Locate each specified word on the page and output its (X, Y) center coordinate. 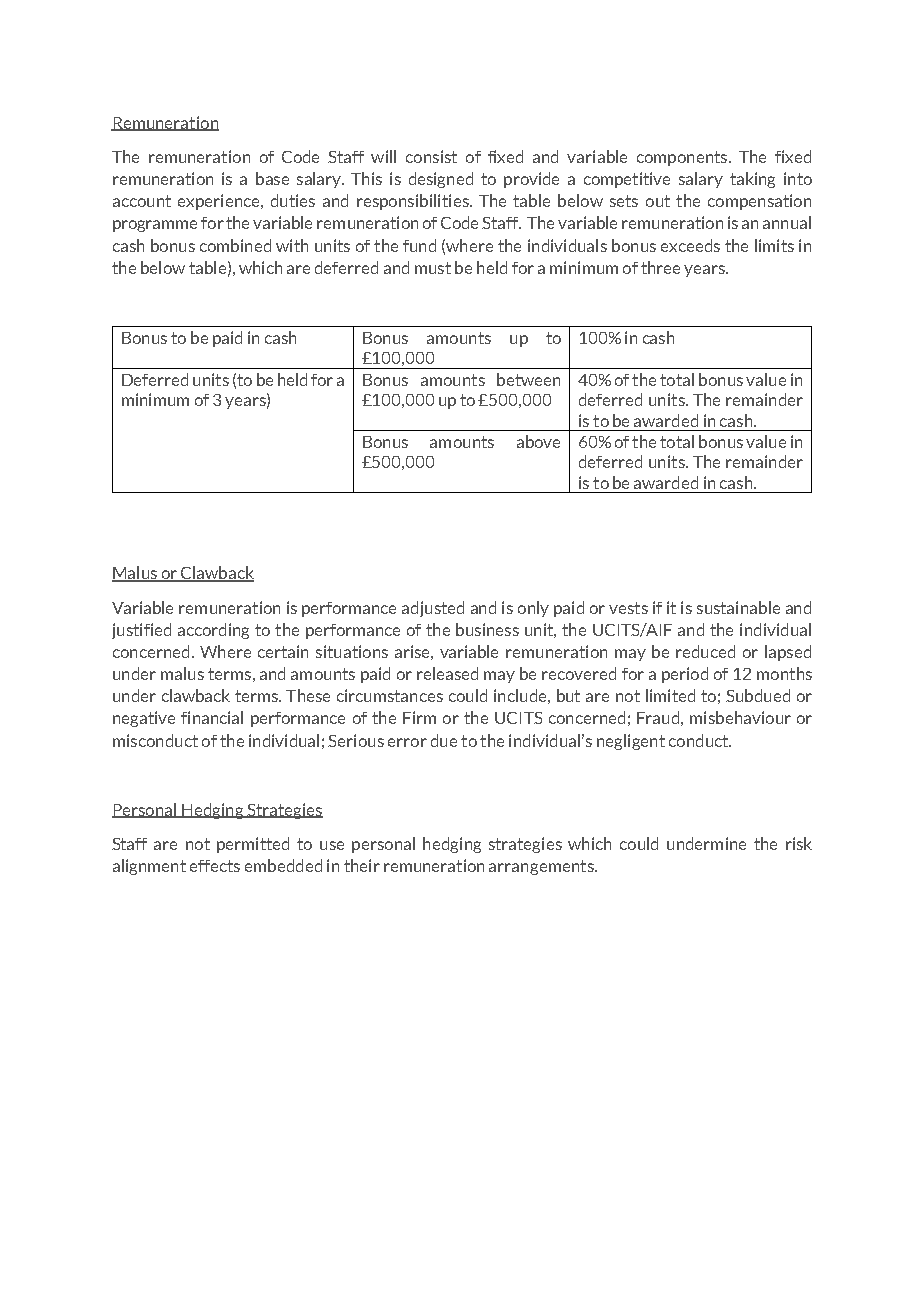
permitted (253, 845)
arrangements (542, 867)
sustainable (738, 607)
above (538, 441)
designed (441, 180)
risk (799, 843)
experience (220, 202)
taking (752, 180)
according (213, 631)
